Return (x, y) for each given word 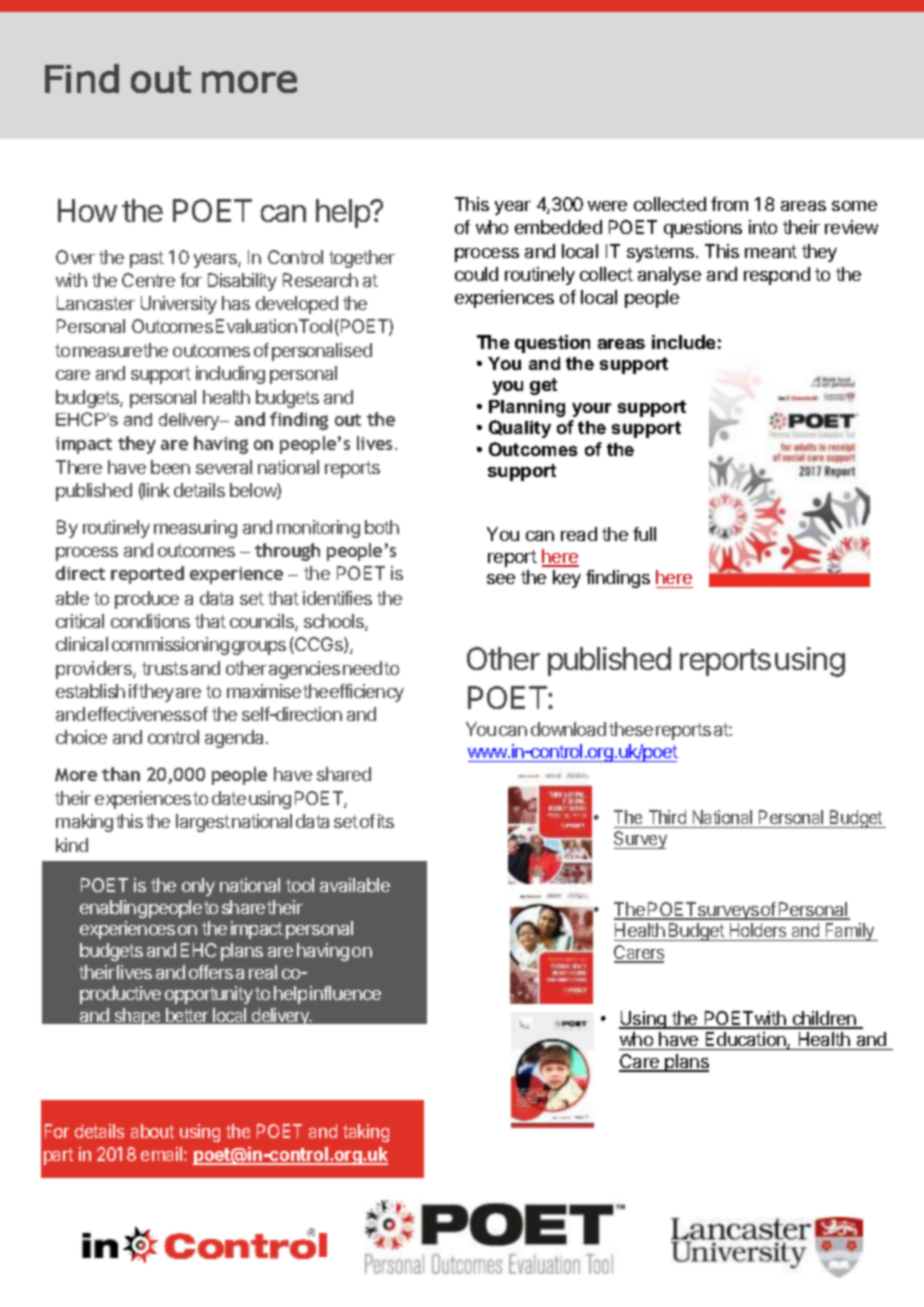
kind (72, 845)
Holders (758, 932)
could (476, 274)
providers (95, 670)
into (763, 227)
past (147, 259)
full (644, 534)
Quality (520, 429)
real (263, 972)
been (170, 467)
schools (335, 622)
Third (667, 817)
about (152, 1131)
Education (747, 1040)
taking (366, 1133)
